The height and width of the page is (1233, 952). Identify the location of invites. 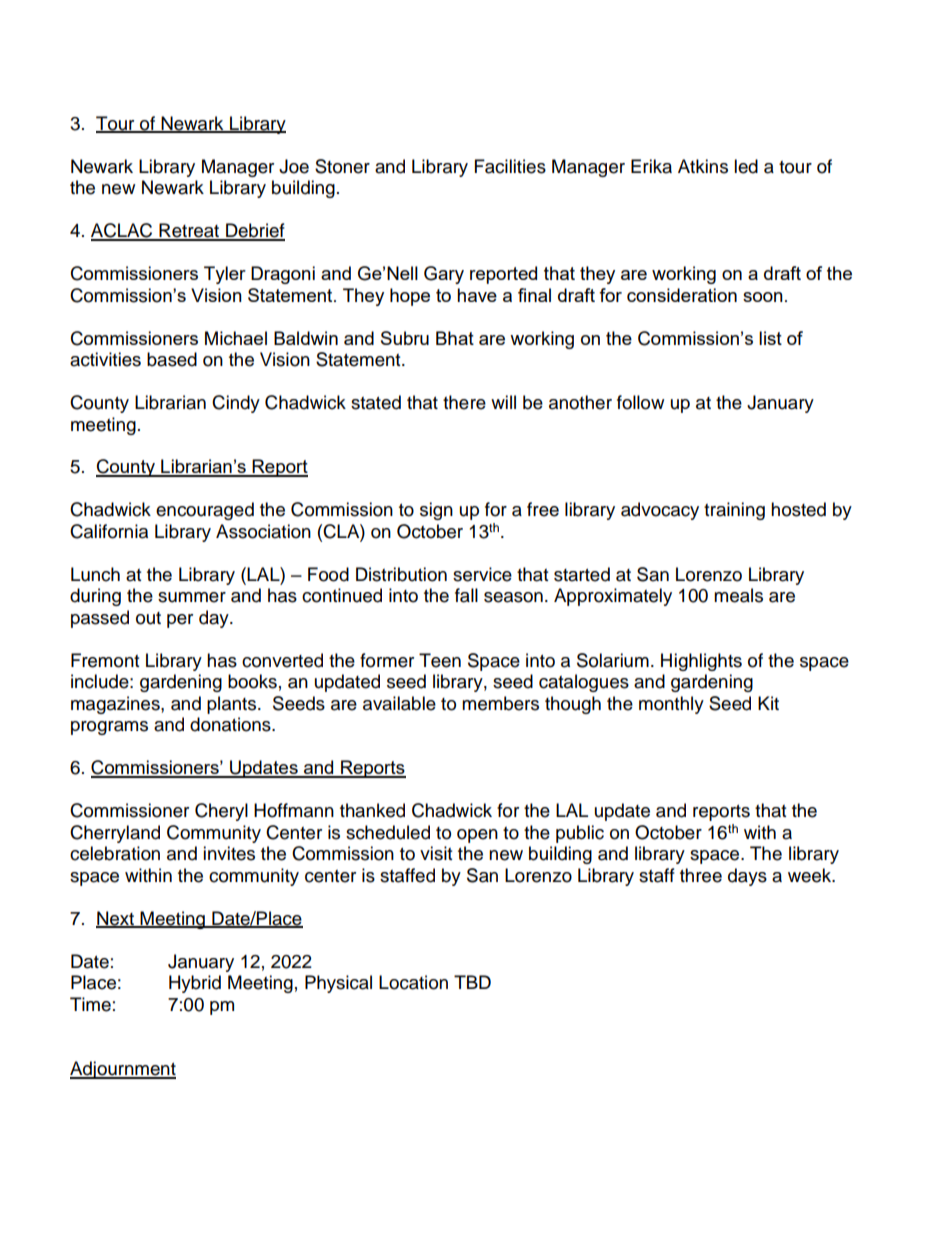
(229, 853).
